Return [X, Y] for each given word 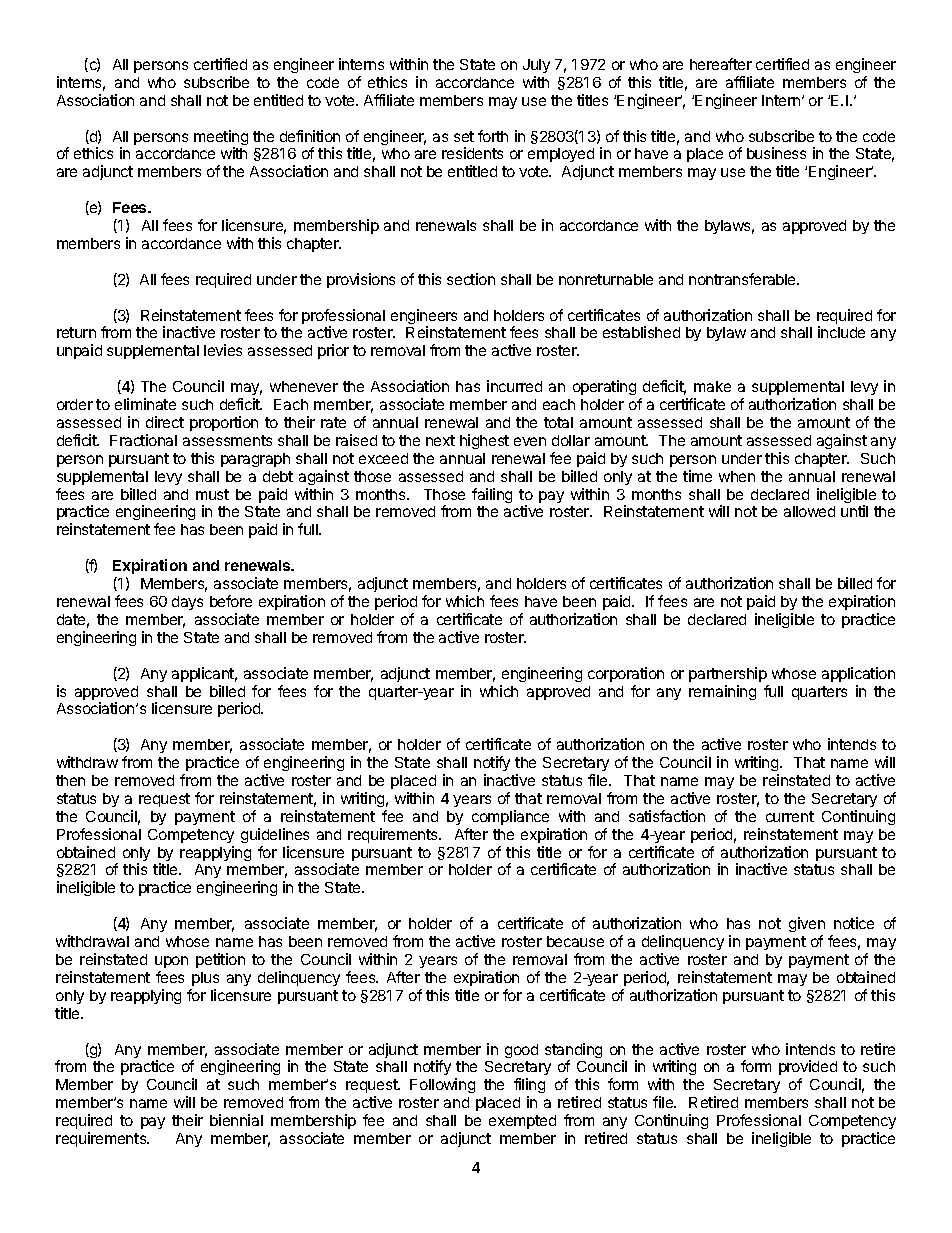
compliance [510, 817]
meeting [221, 139]
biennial [236, 1120]
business [776, 153]
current [790, 816]
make [712, 386]
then [70, 780]
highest [484, 441]
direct [165, 422]
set [464, 136]
